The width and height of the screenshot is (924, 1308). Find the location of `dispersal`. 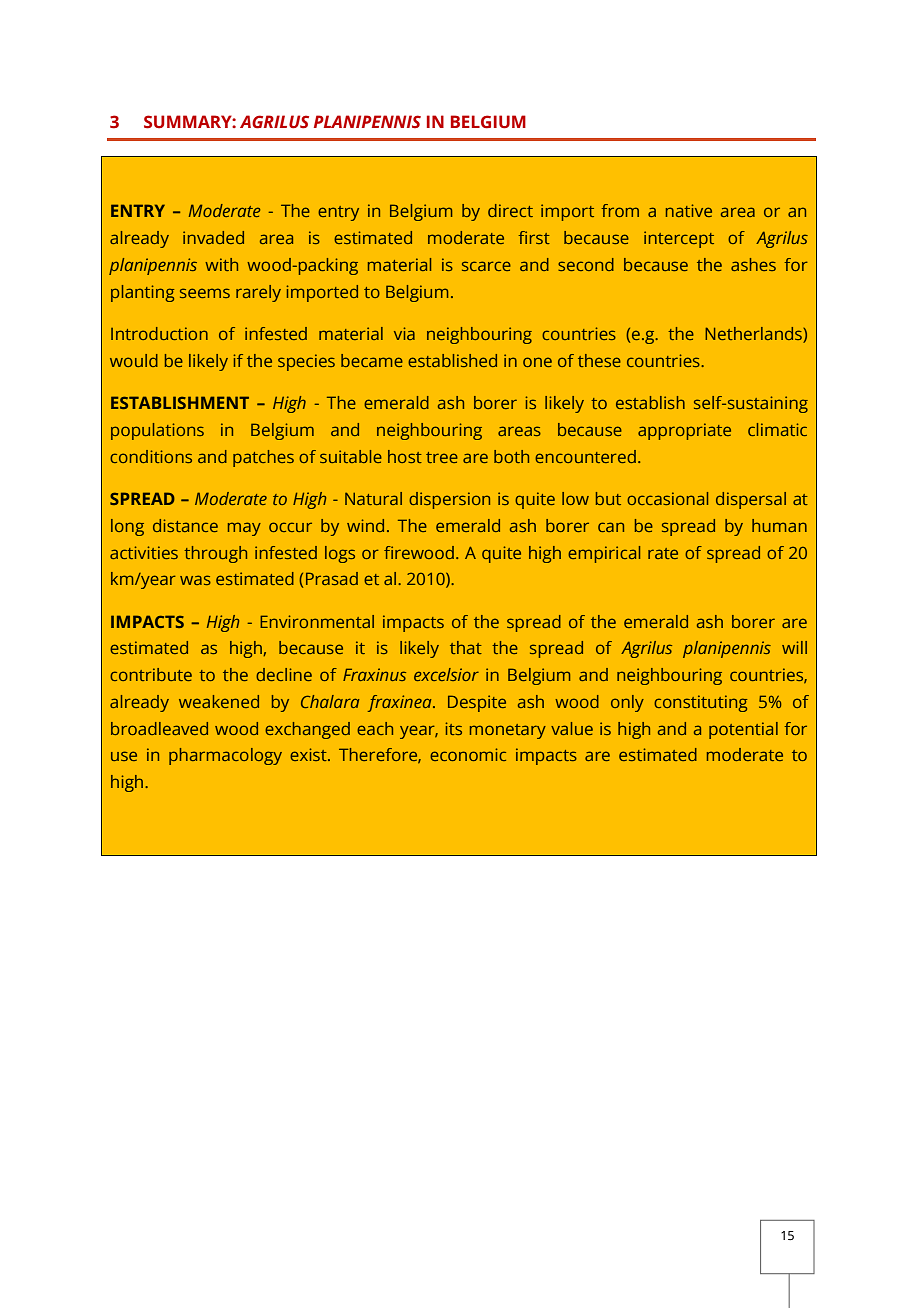

dispersal is located at coordinates (751, 500).
